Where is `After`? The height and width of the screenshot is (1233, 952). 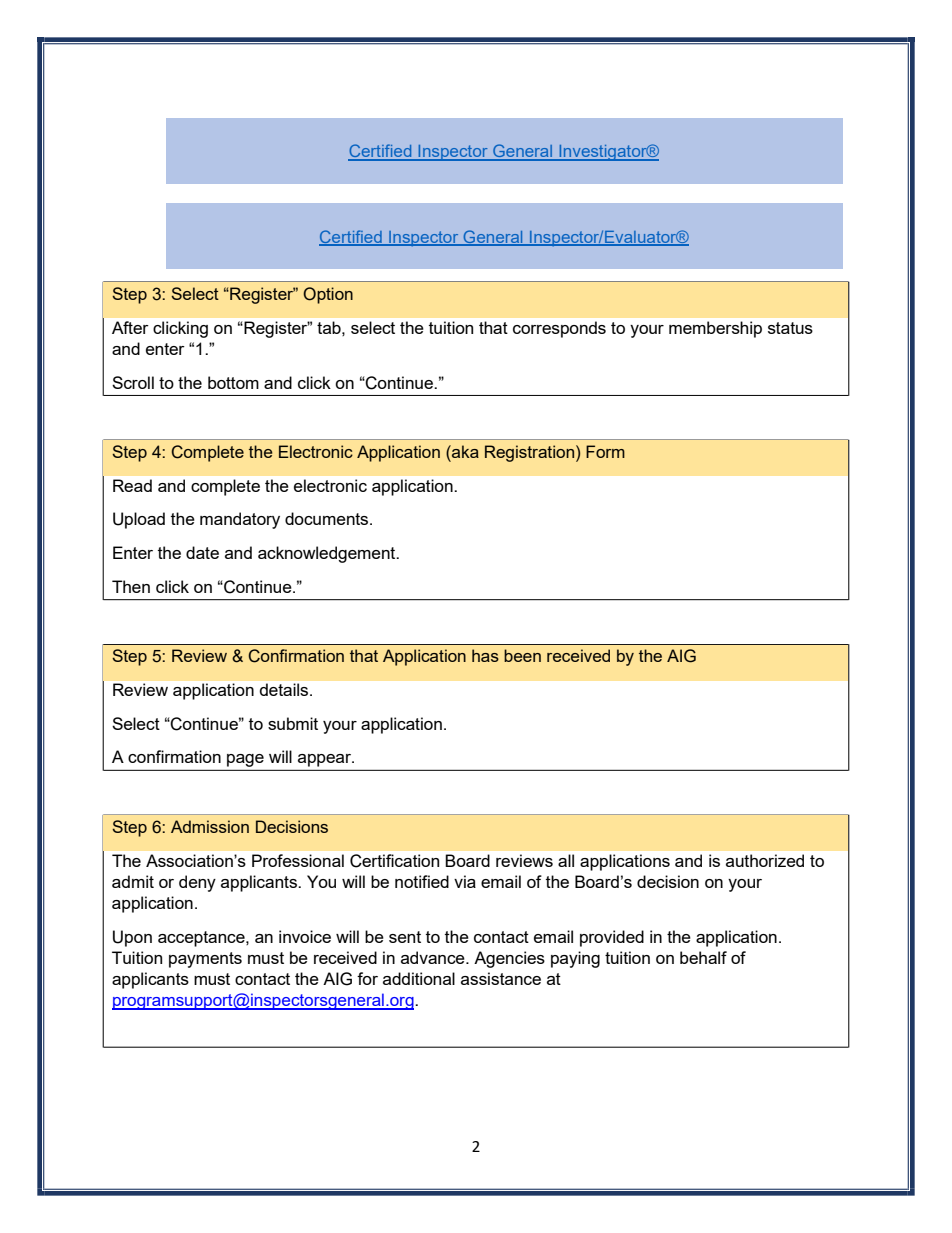 After is located at coordinates (130, 327).
